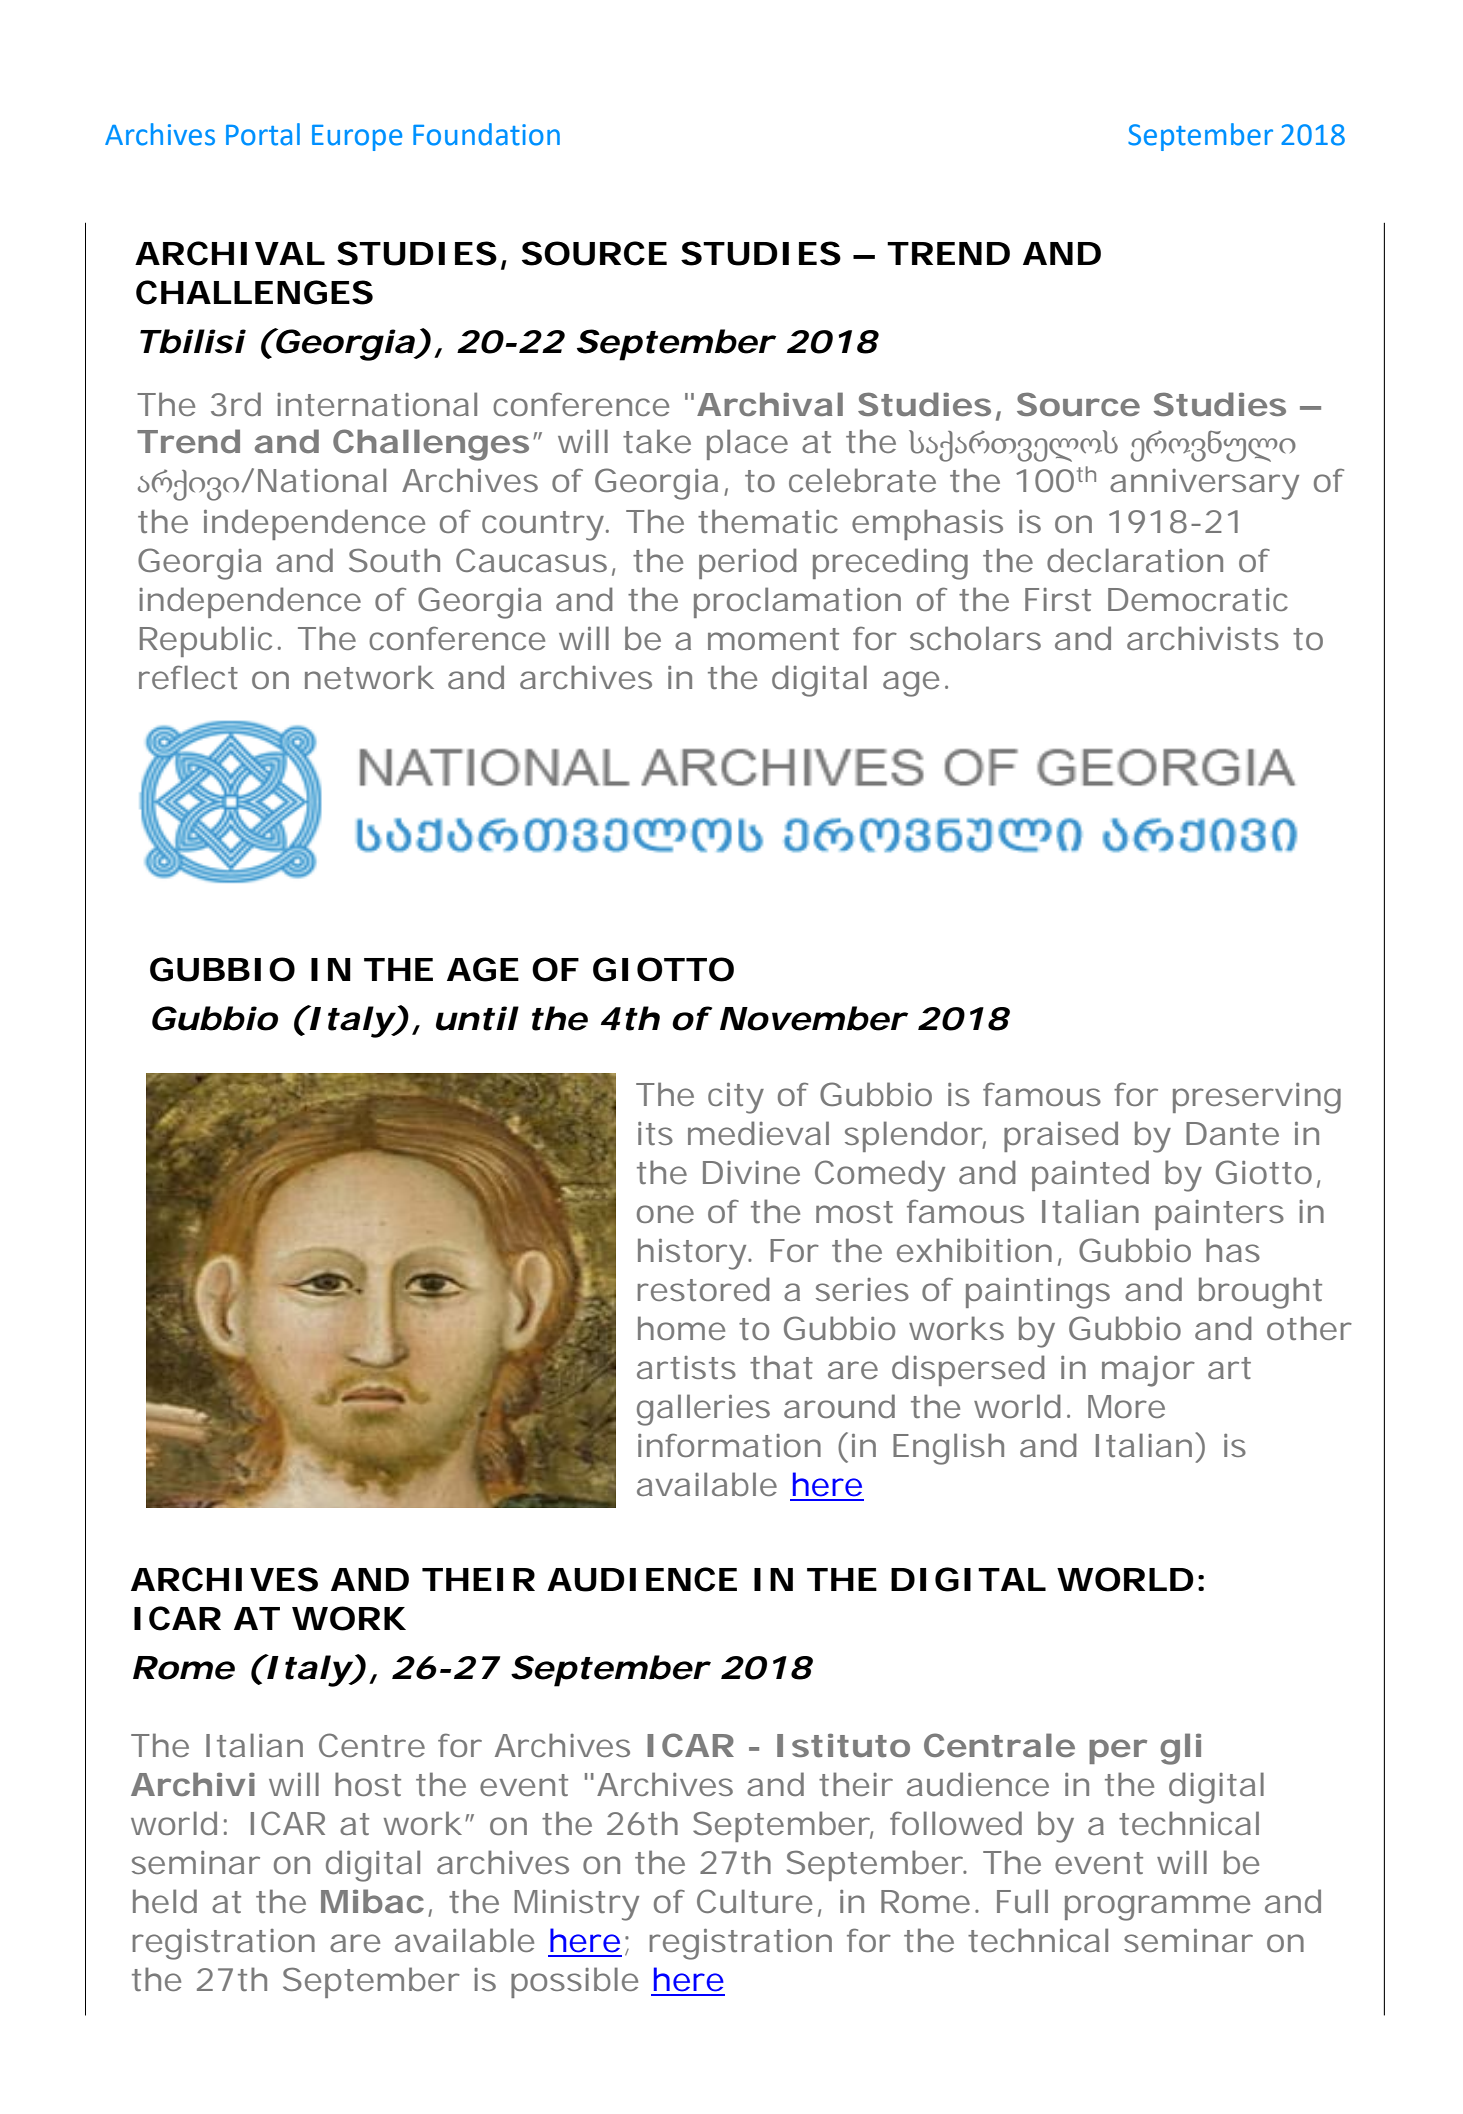 The image size is (1463, 2114). Describe the element at coordinates (736, 1098) in the document. I see `city` at that location.
